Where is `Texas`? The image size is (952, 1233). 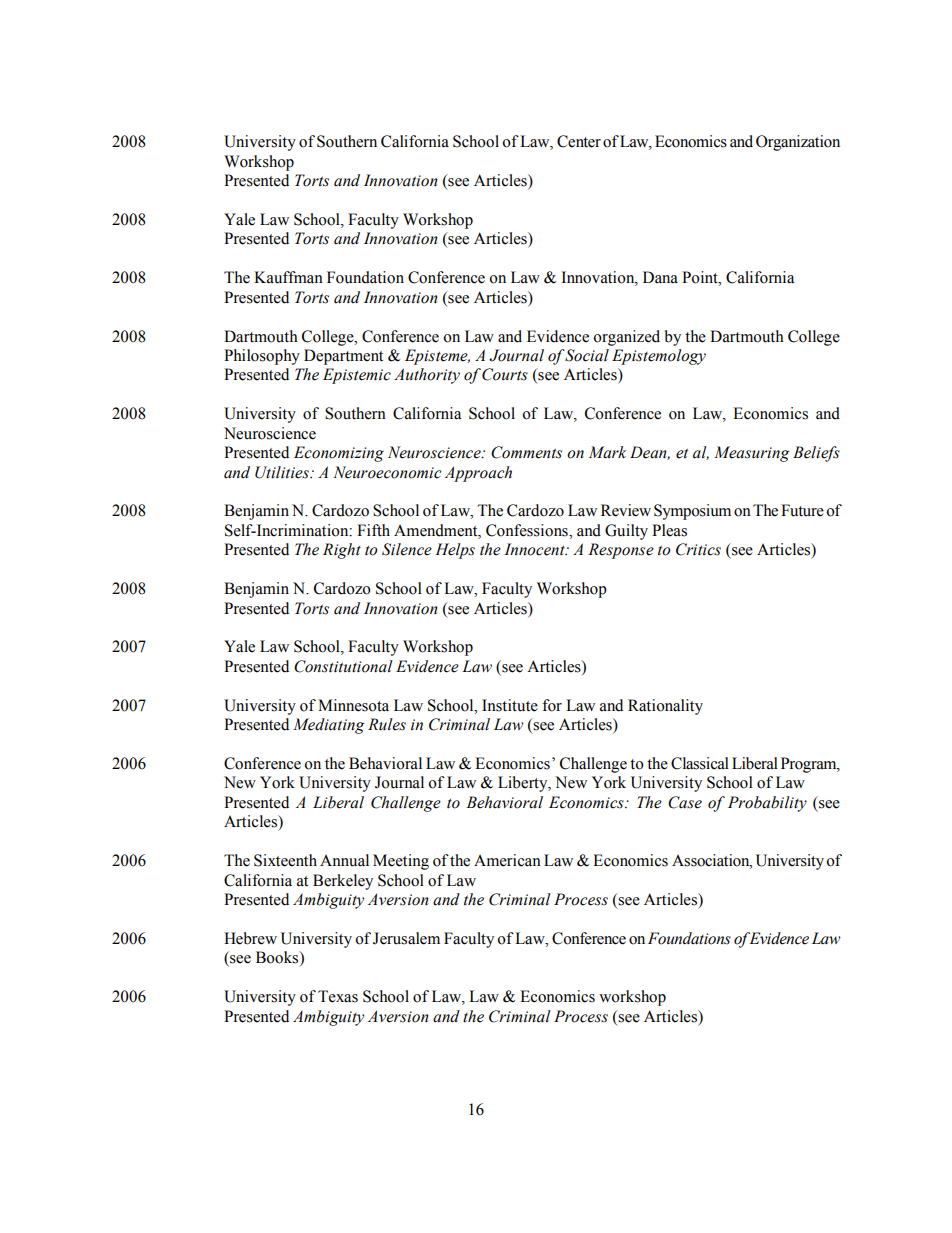
Texas is located at coordinates (338, 996).
